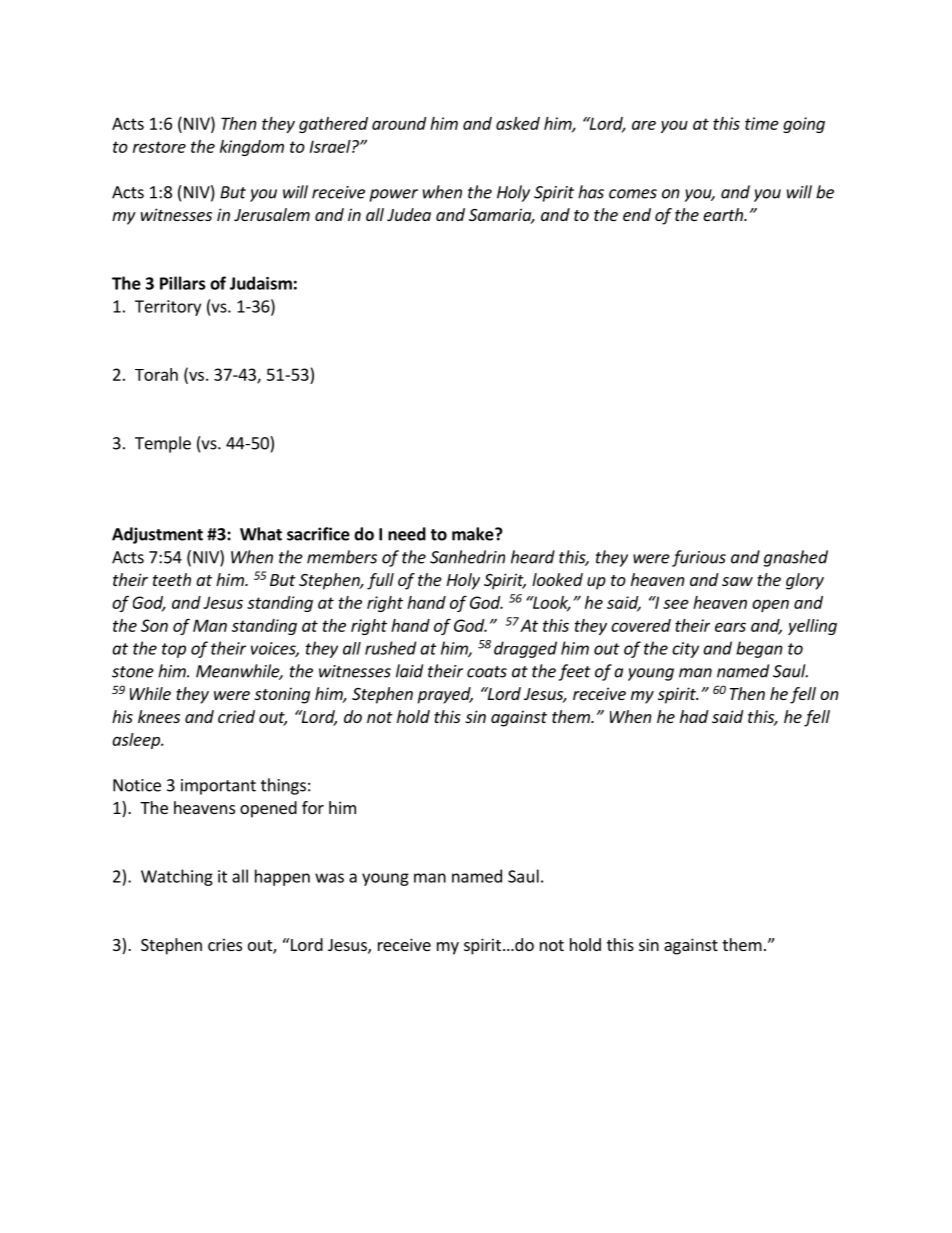 The image size is (952, 1233). What do you see at coordinates (174, 650) in the screenshot?
I see `top` at bounding box center [174, 650].
